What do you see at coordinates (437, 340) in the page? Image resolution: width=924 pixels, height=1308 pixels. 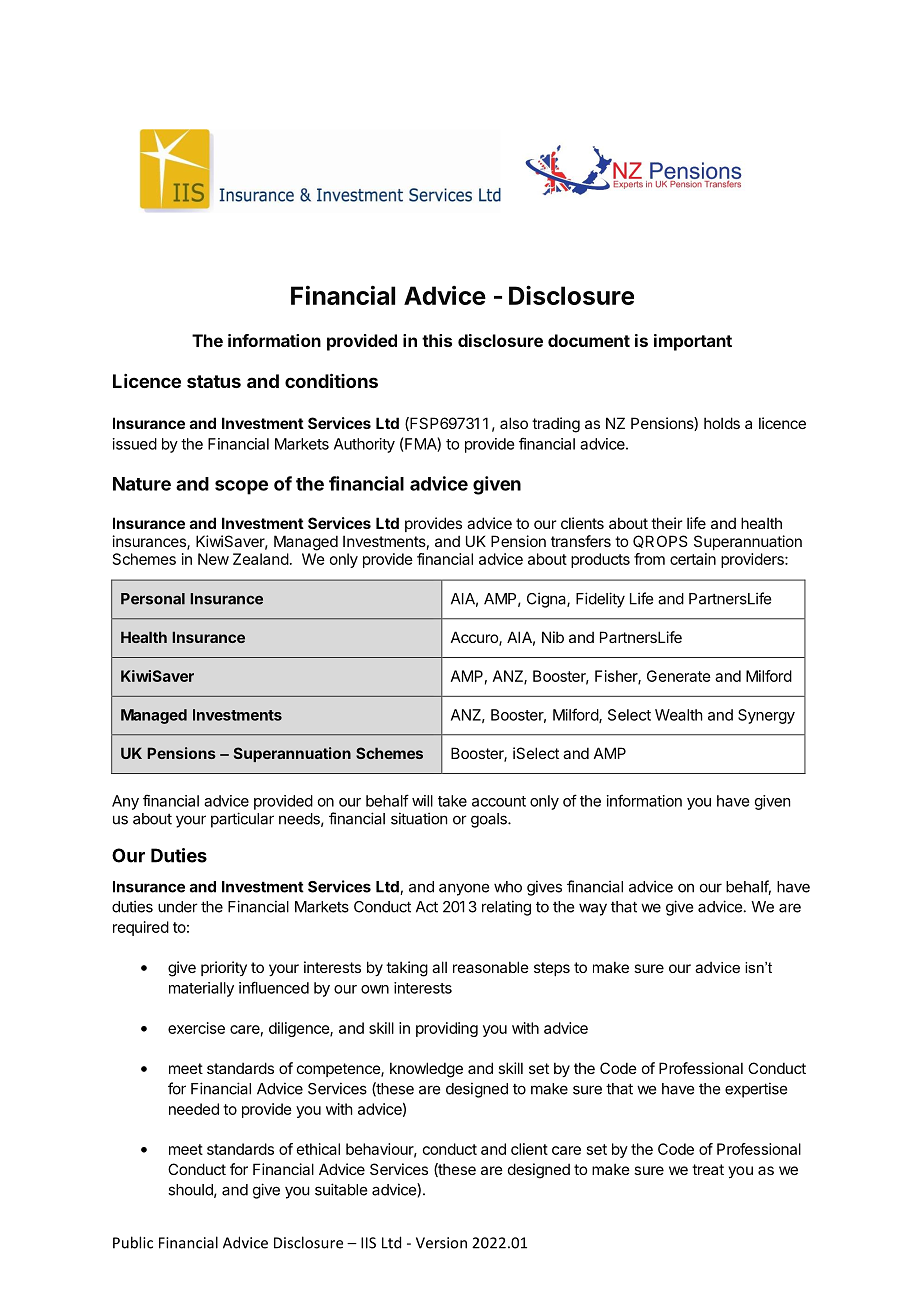 I see `this` at bounding box center [437, 340].
